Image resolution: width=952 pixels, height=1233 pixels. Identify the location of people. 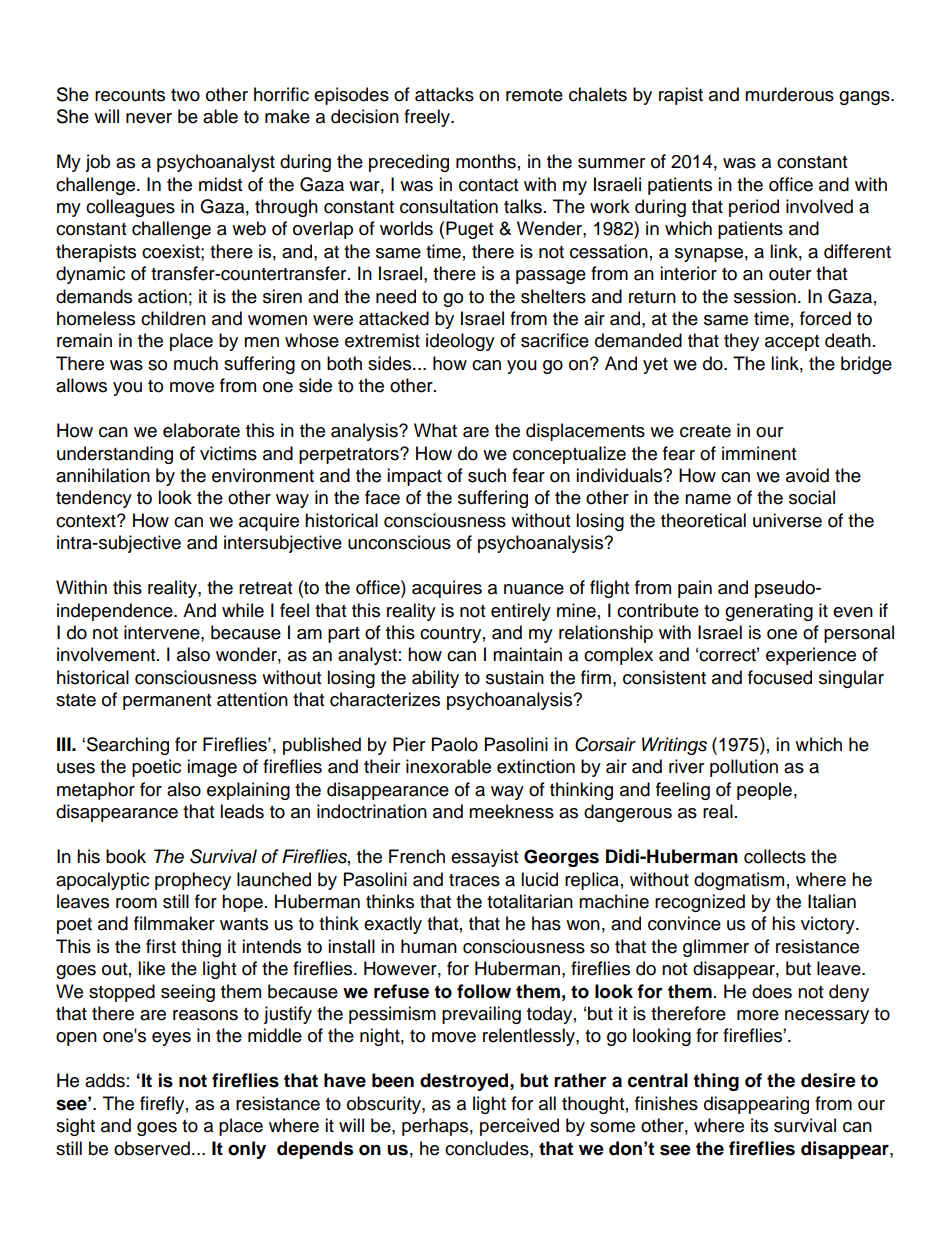
(764, 791).
